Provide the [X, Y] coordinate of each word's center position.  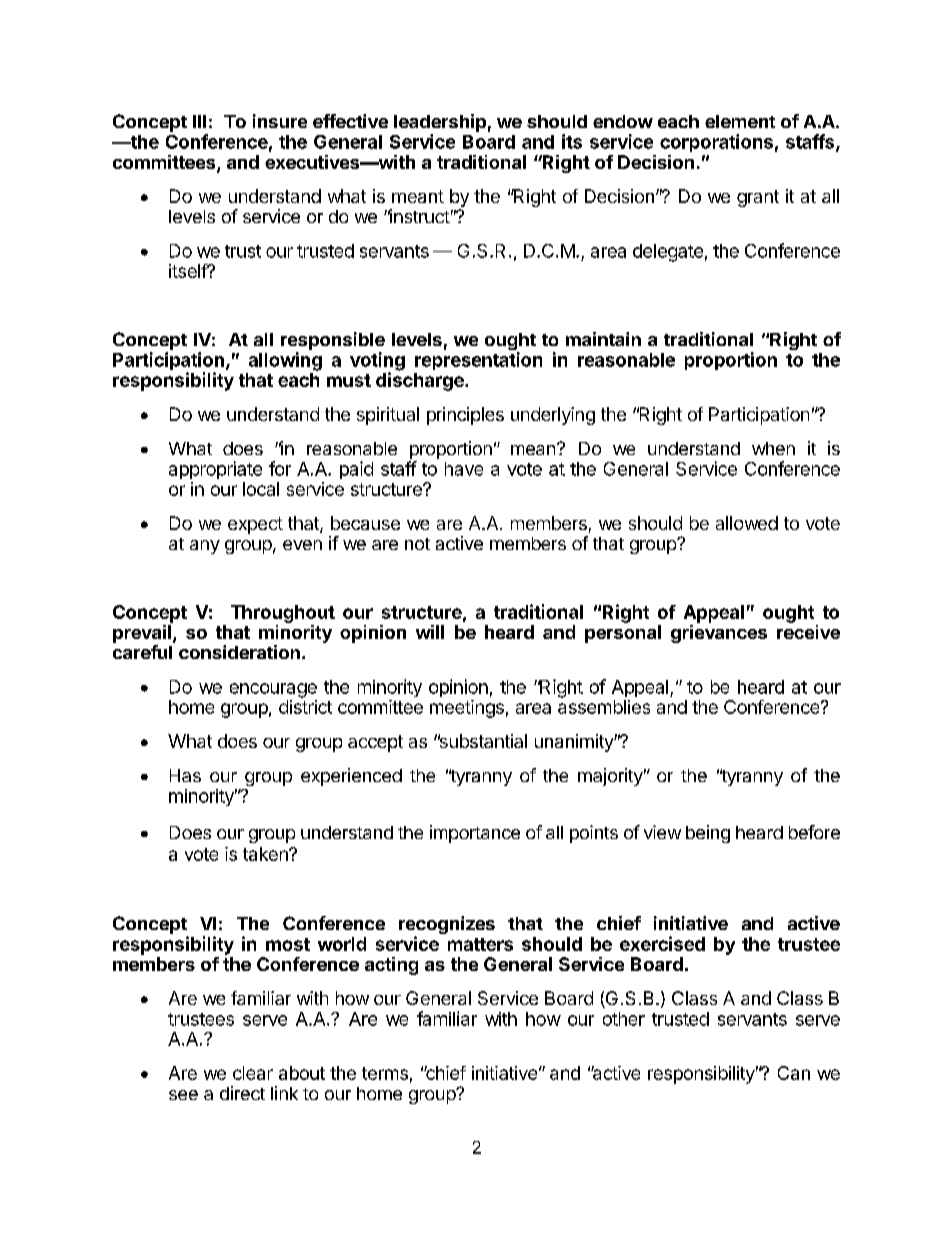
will [430, 632]
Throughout [283, 614]
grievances [719, 634]
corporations [716, 143]
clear [253, 1073]
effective [350, 121]
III [199, 121]
